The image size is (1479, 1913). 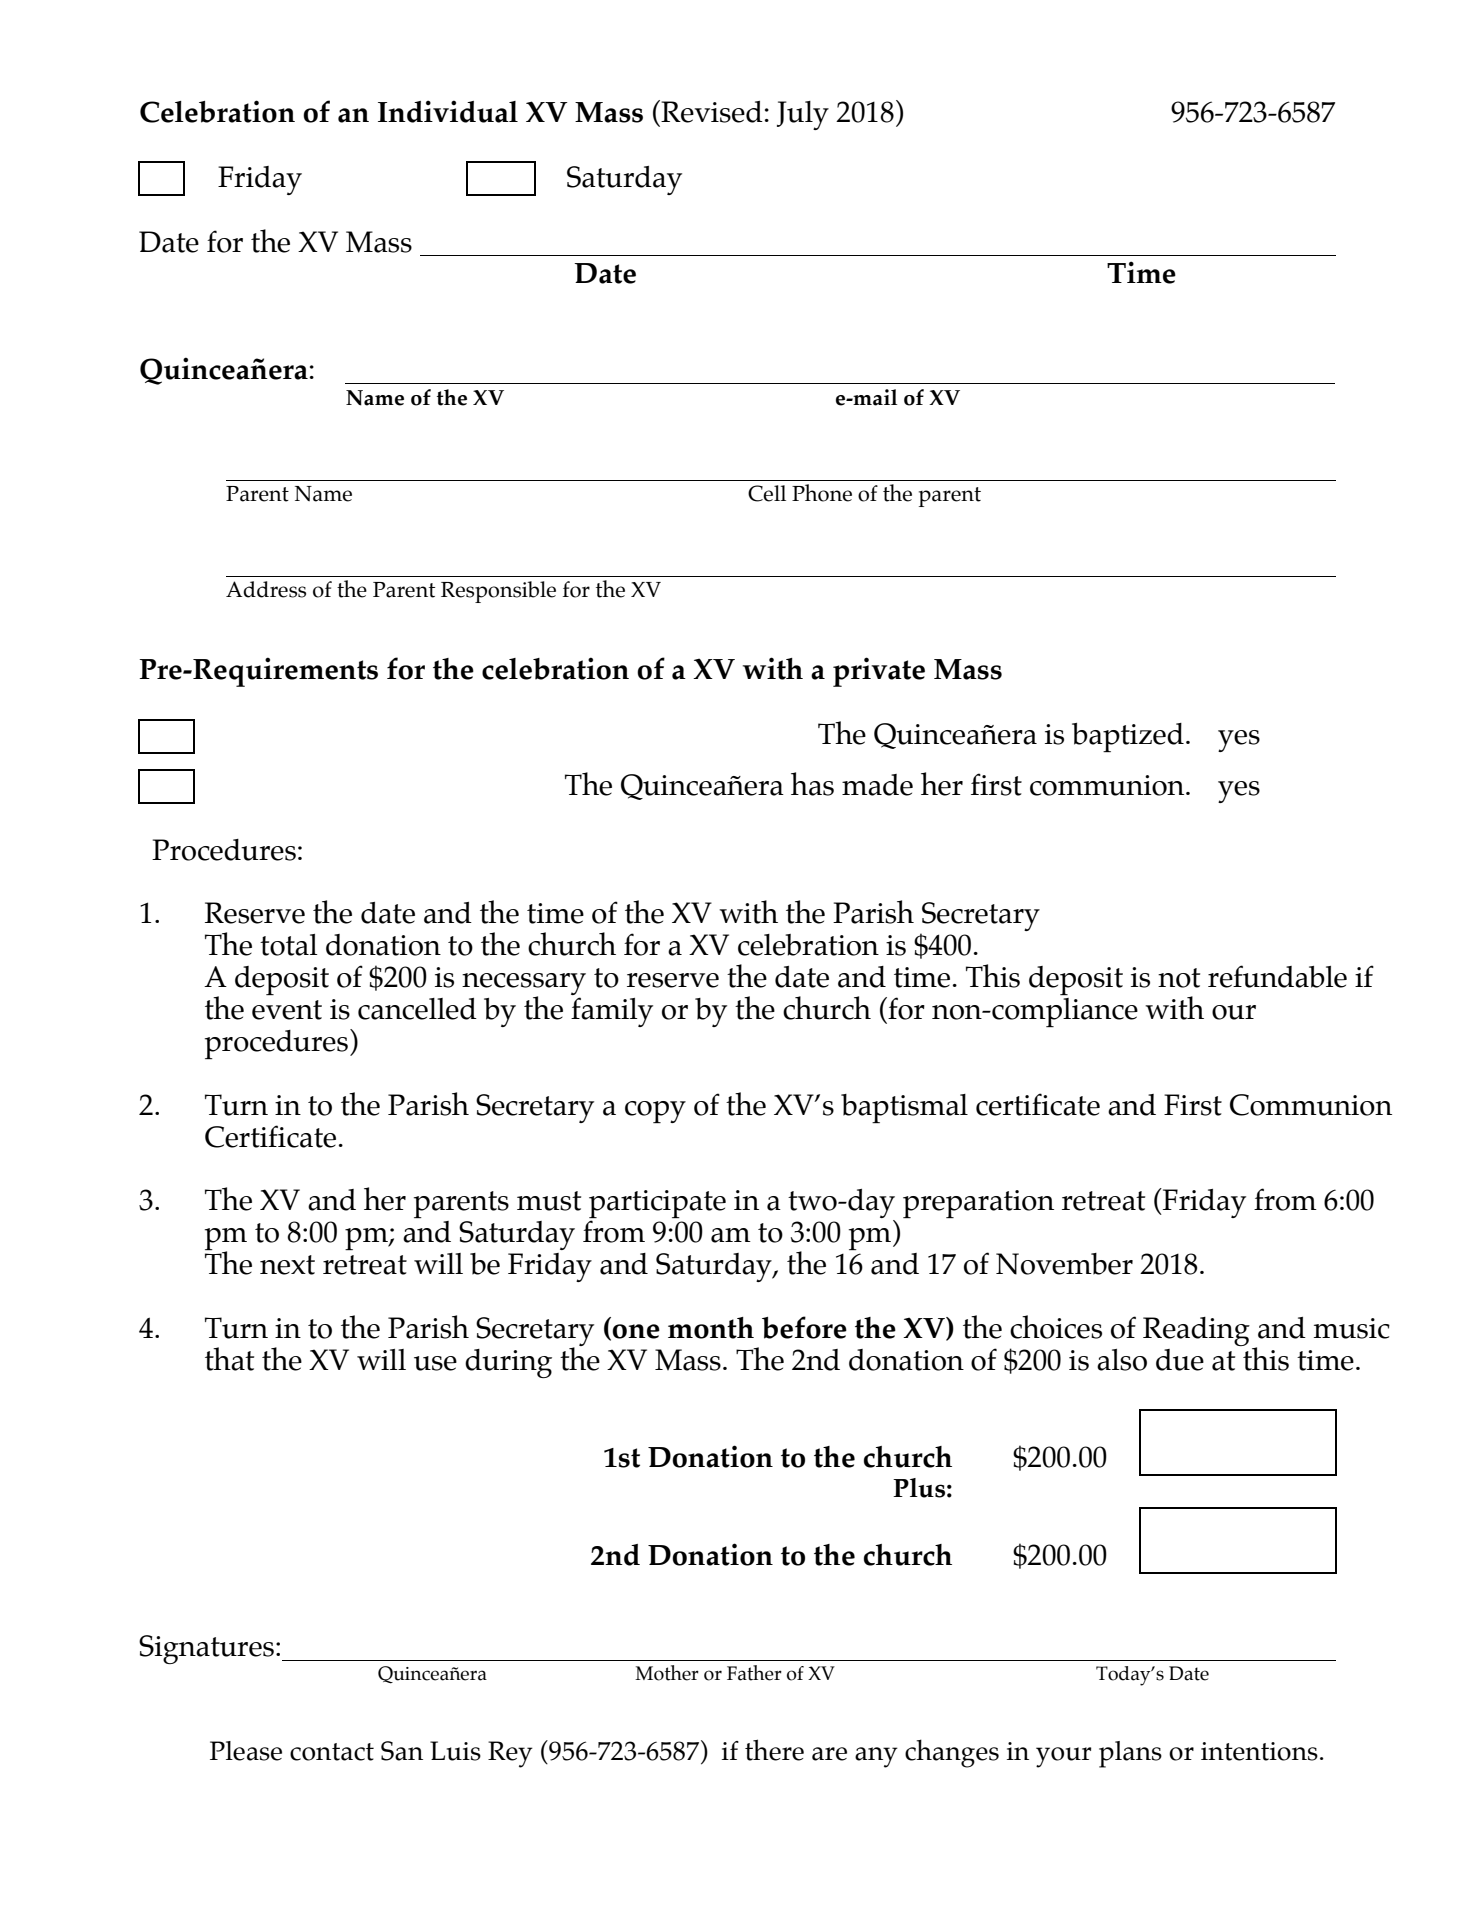 I want to click on next, so click(x=287, y=1265).
